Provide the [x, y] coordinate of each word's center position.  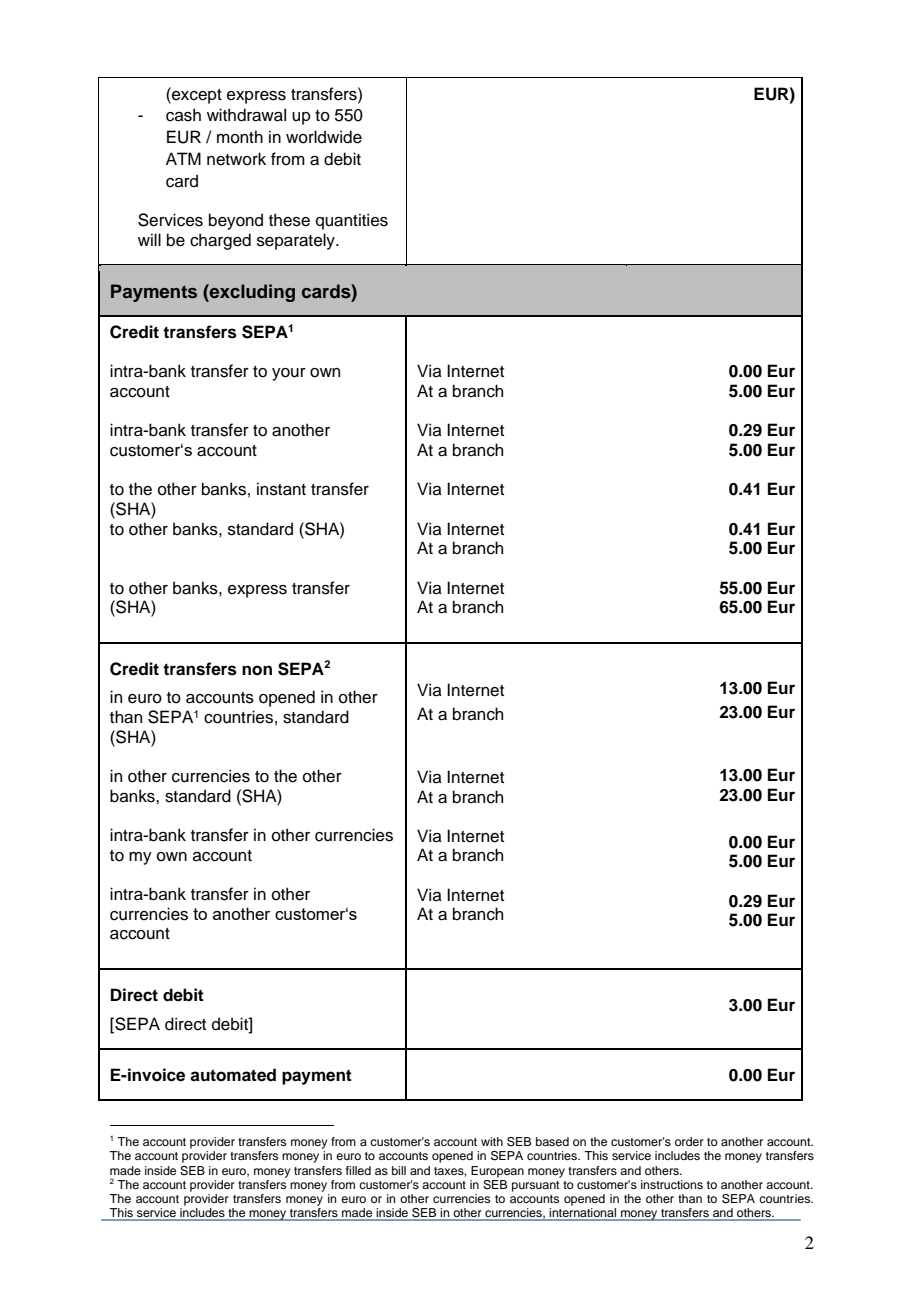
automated [233, 1075]
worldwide [324, 137]
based [552, 1141]
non [257, 670]
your [289, 374]
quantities [352, 221]
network [236, 159]
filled [358, 1170]
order [689, 1141]
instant [281, 489]
